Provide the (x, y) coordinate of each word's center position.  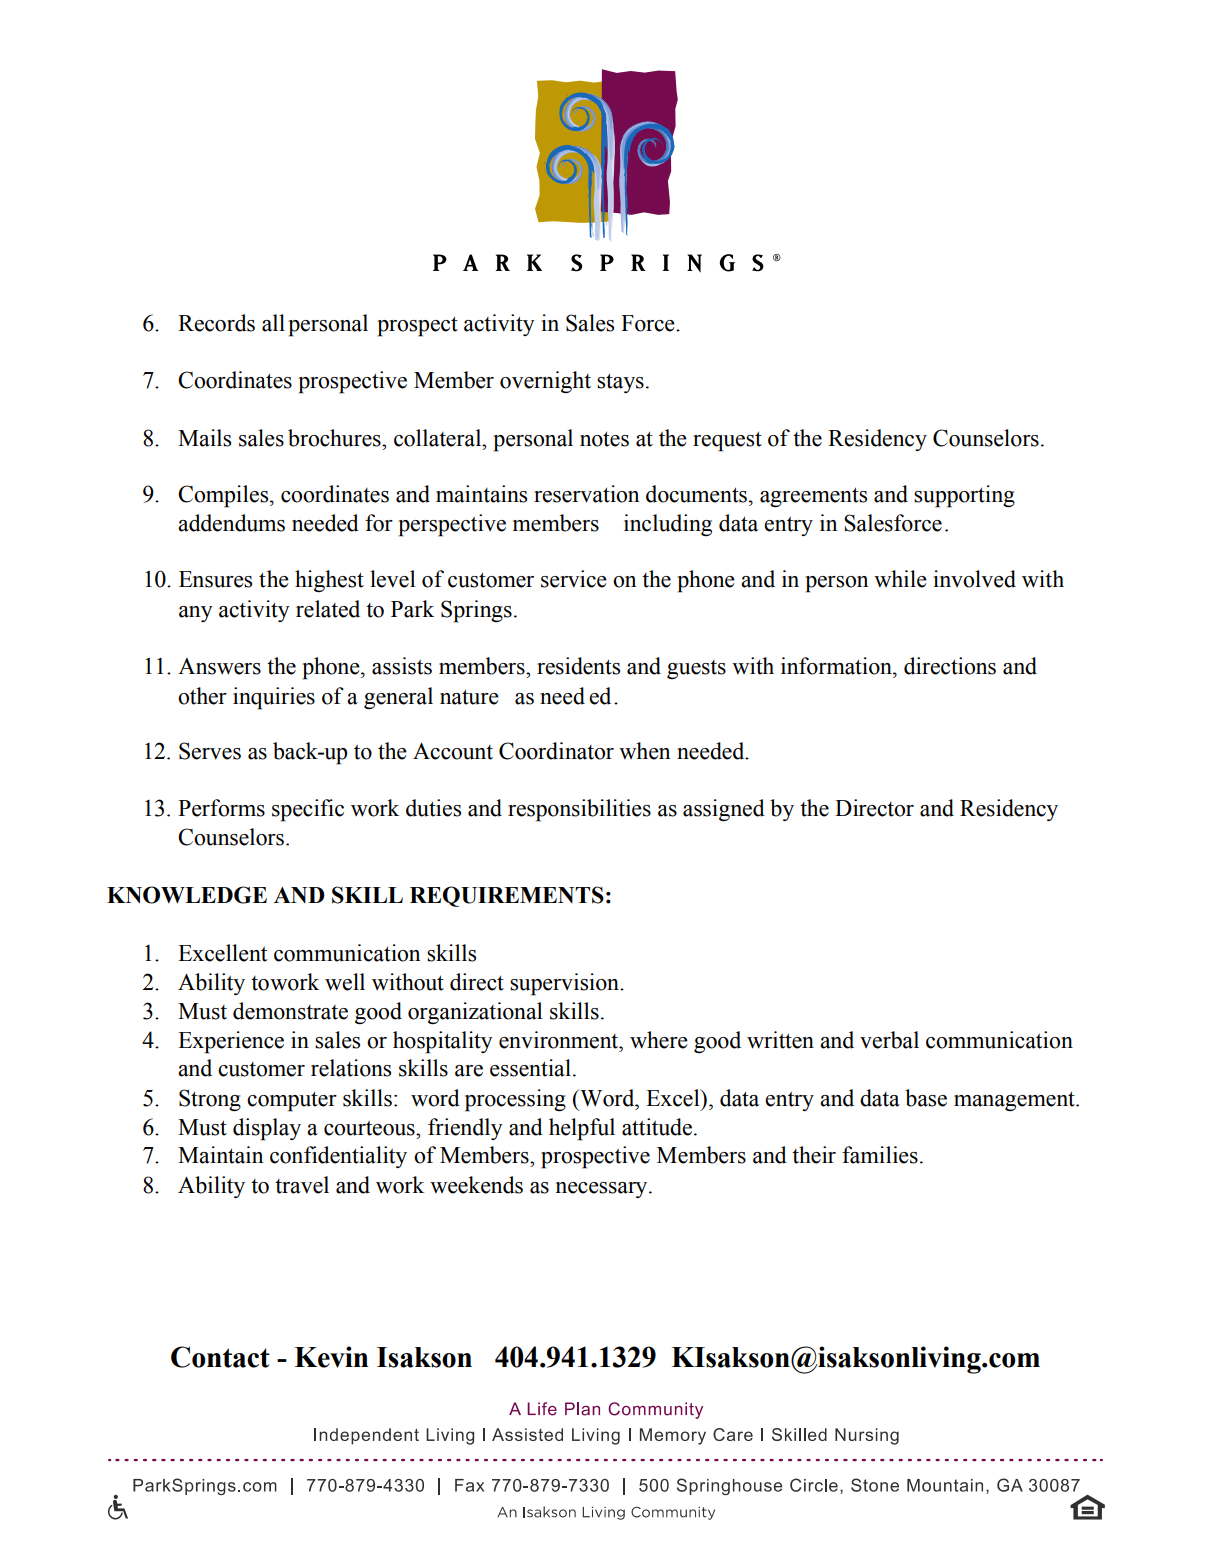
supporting (964, 496)
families (880, 1155)
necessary (603, 1190)
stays (620, 383)
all (273, 323)
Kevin (331, 1357)
